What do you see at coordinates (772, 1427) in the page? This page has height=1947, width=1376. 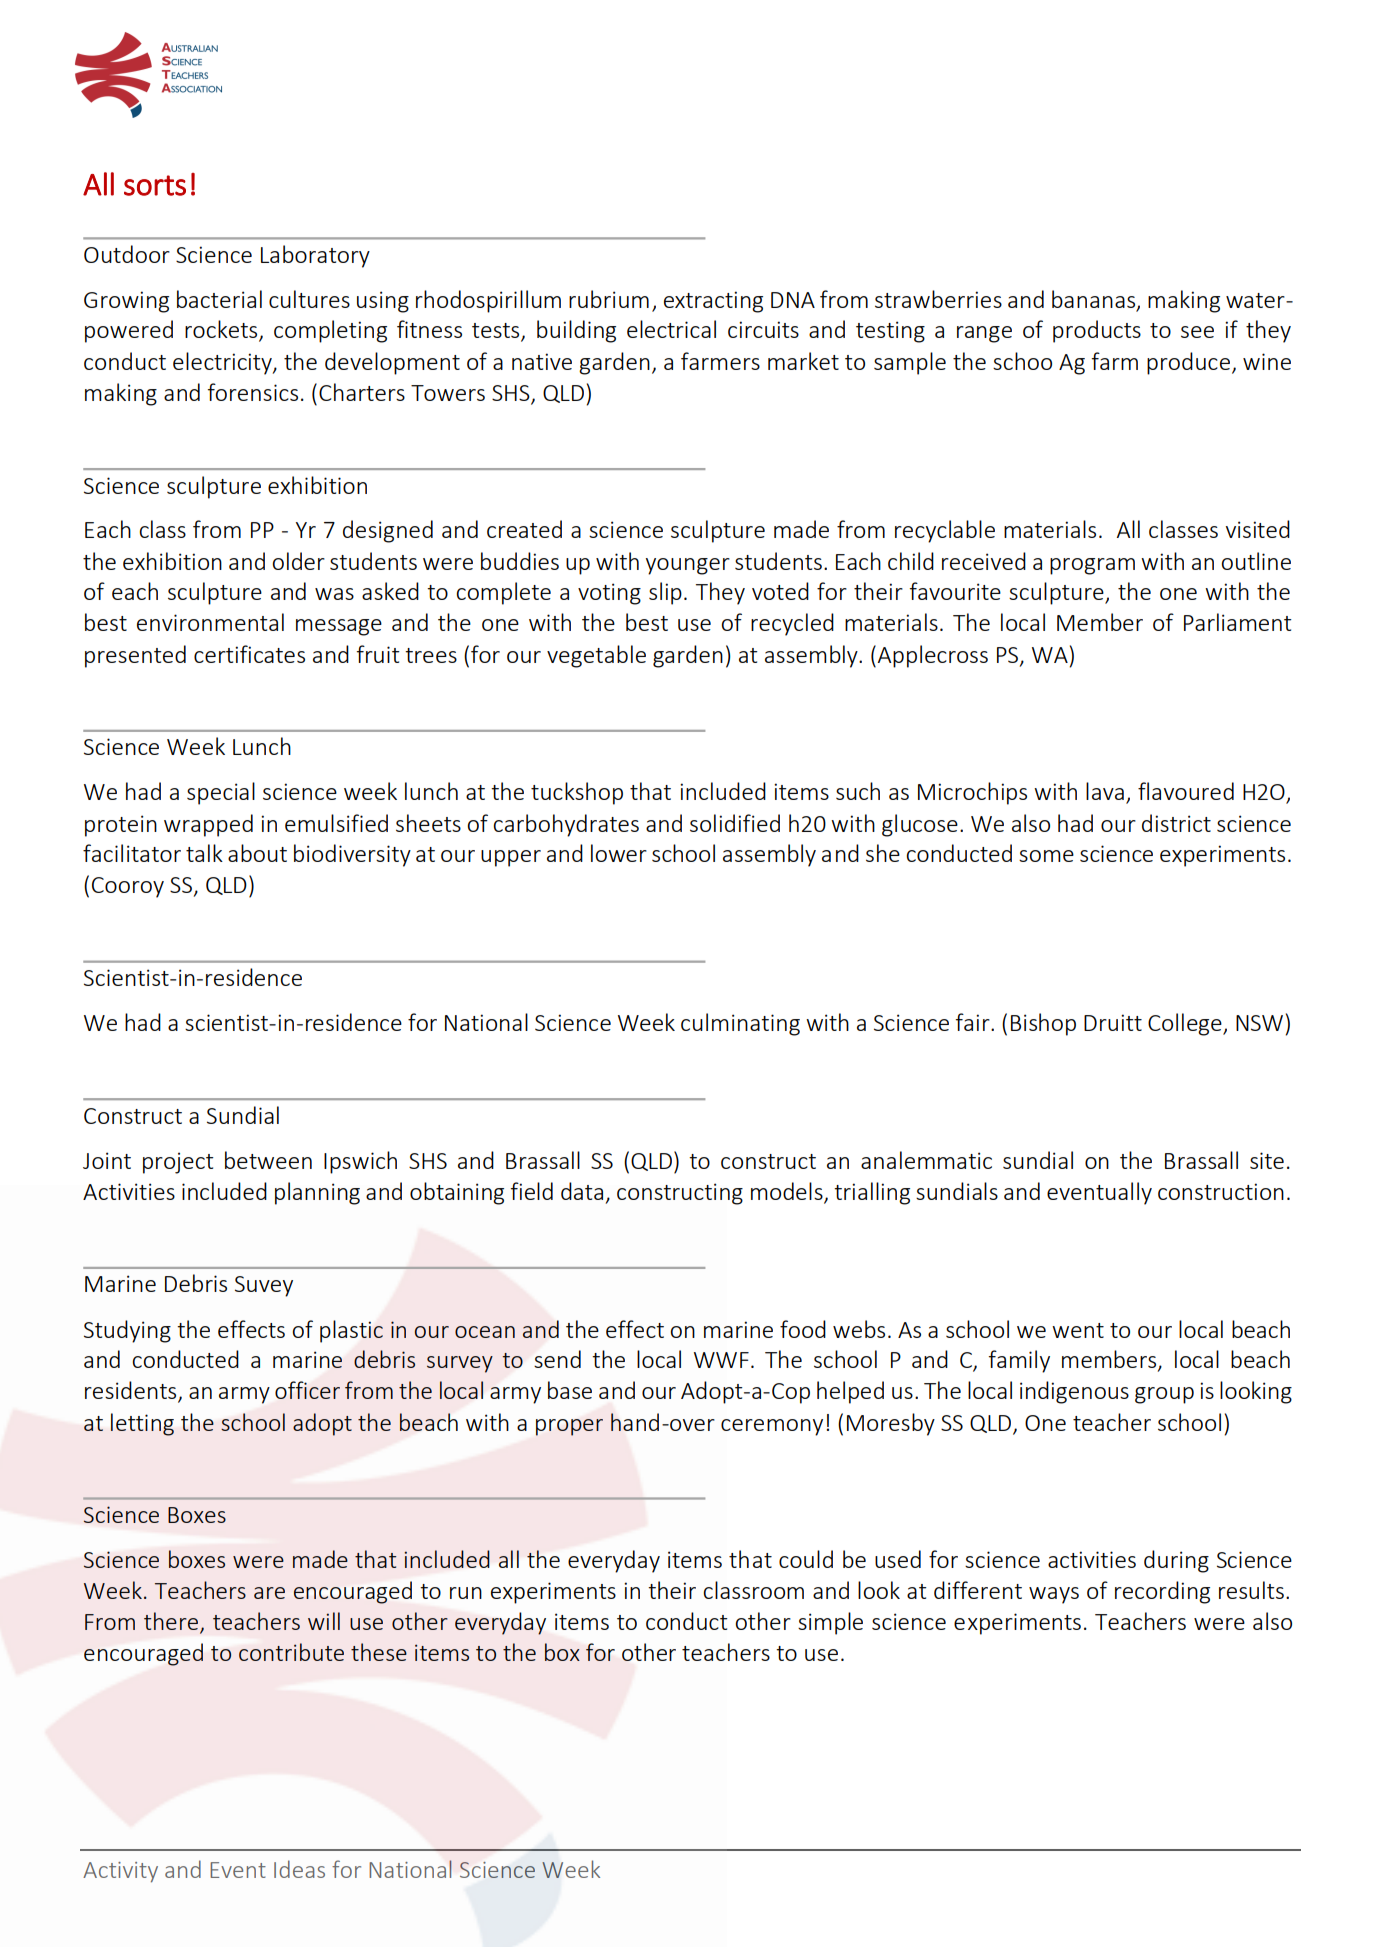 I see `ceremony` at bounding box center [772, 1427].
